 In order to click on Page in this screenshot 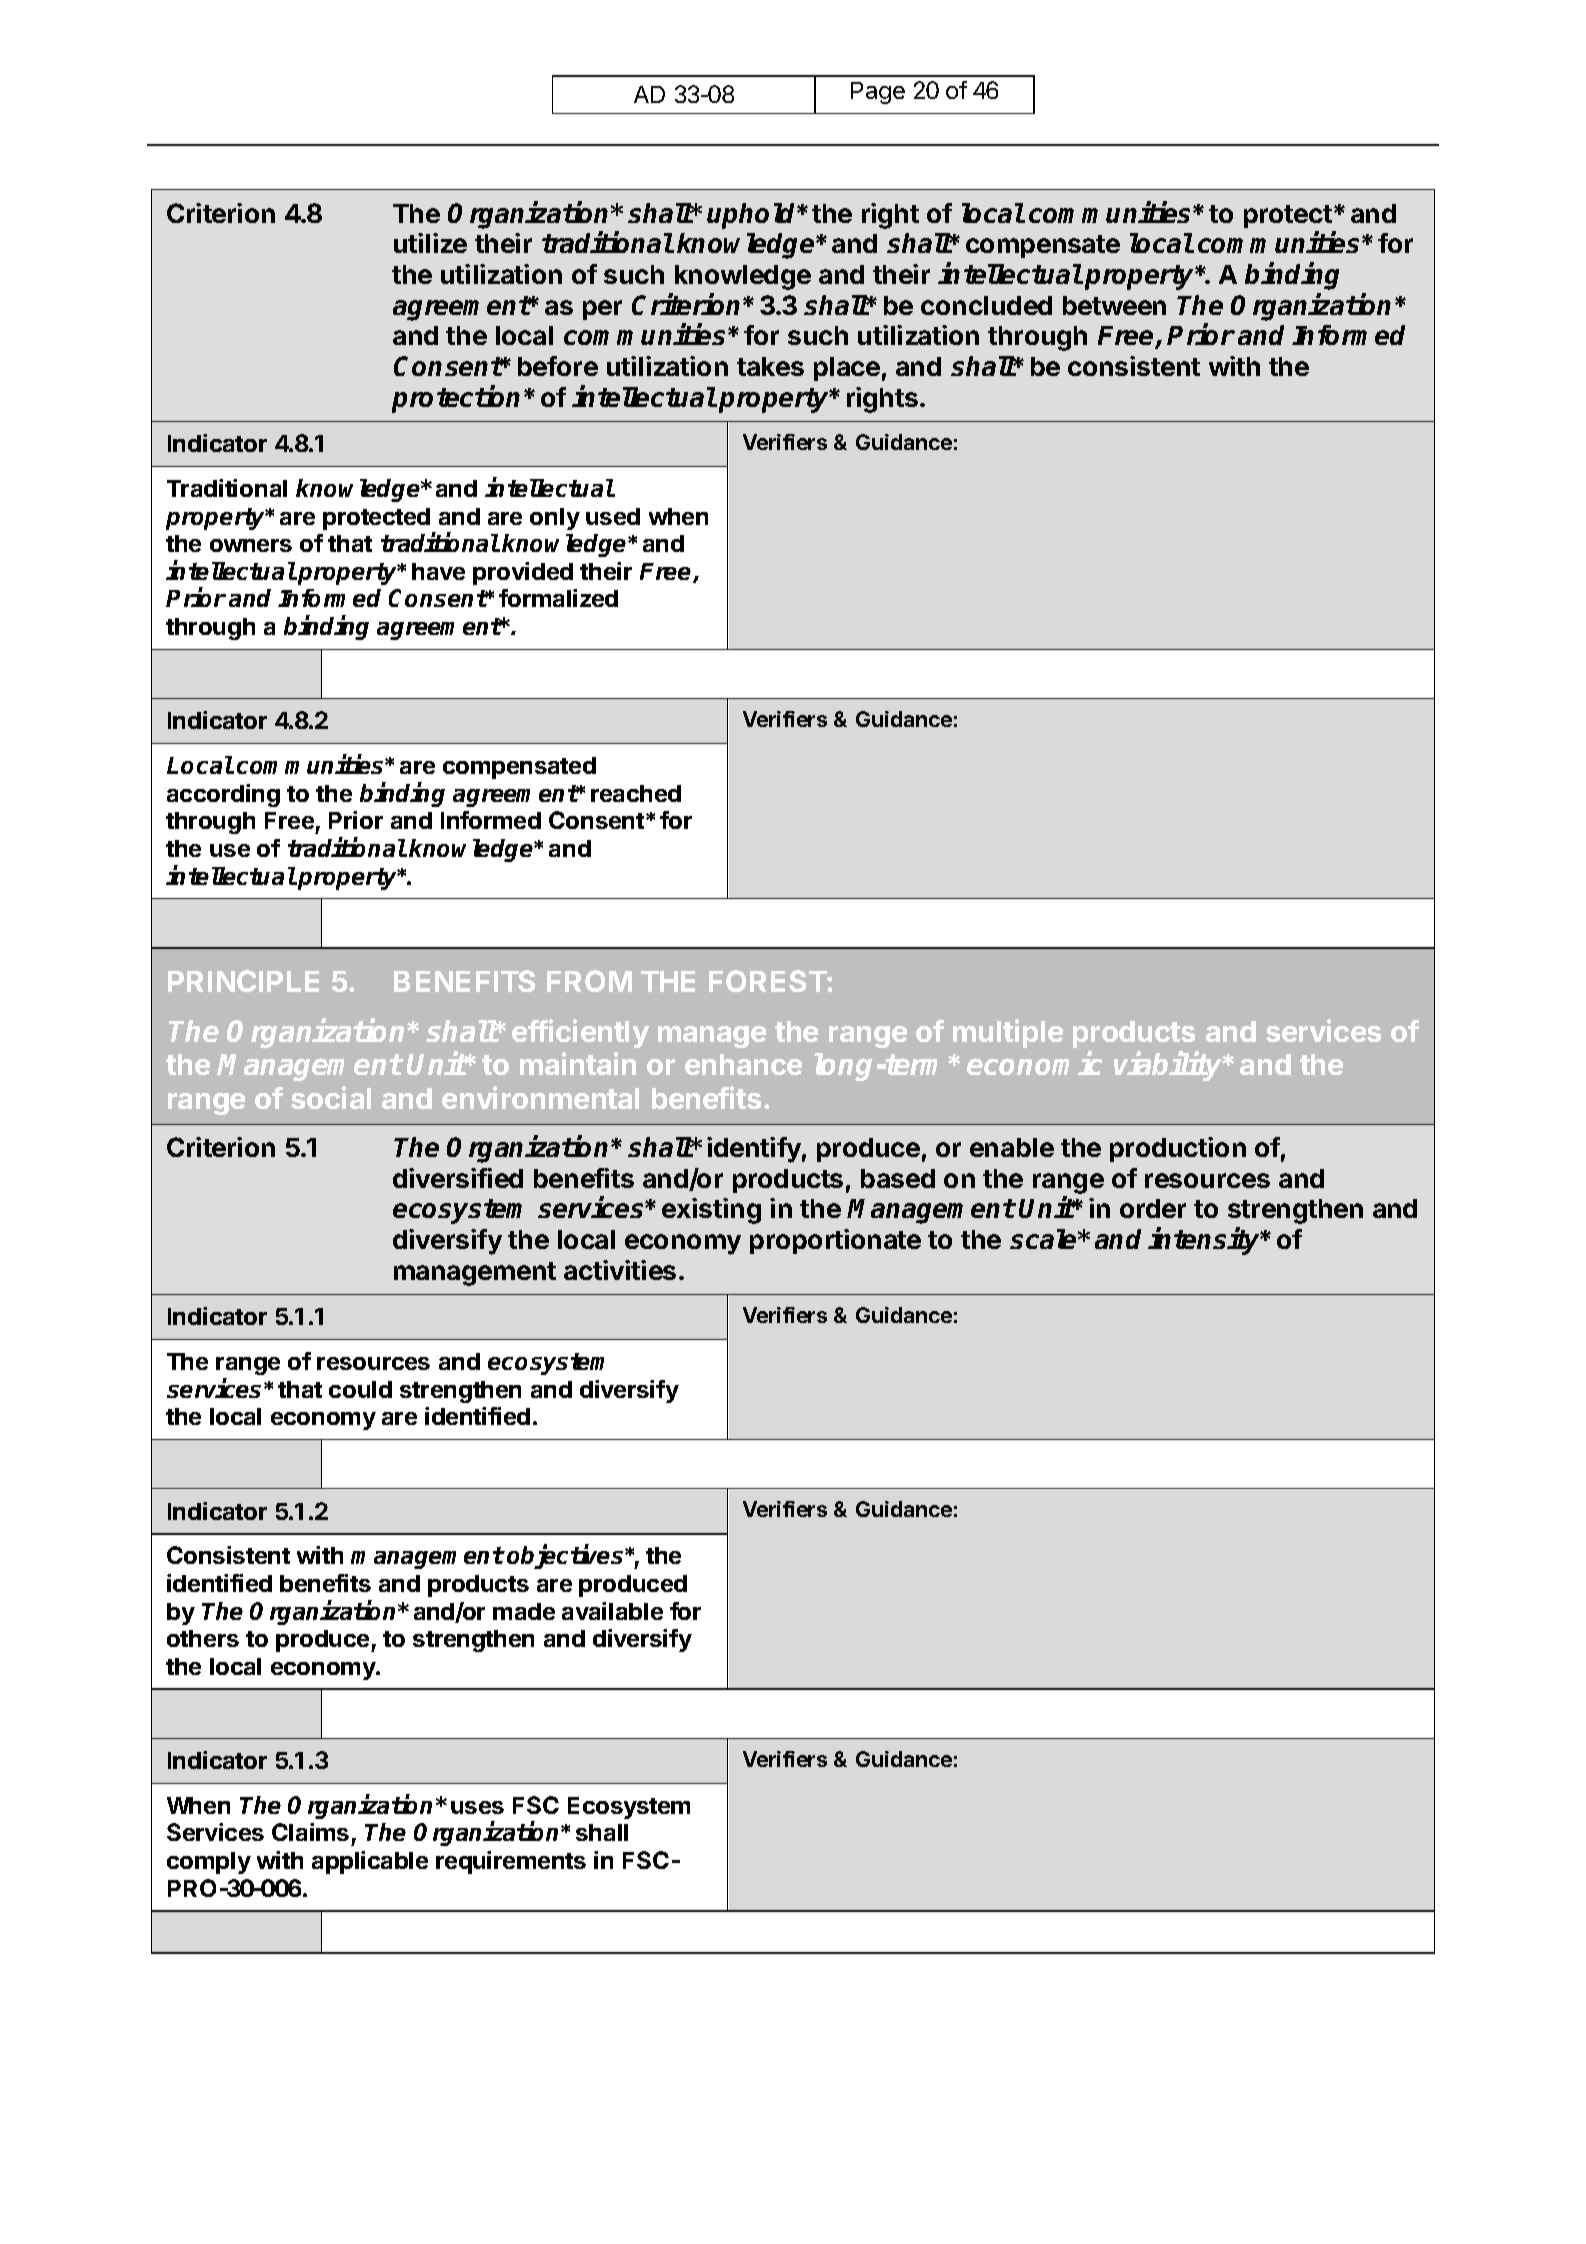, I will do `click(878, 93)`.
